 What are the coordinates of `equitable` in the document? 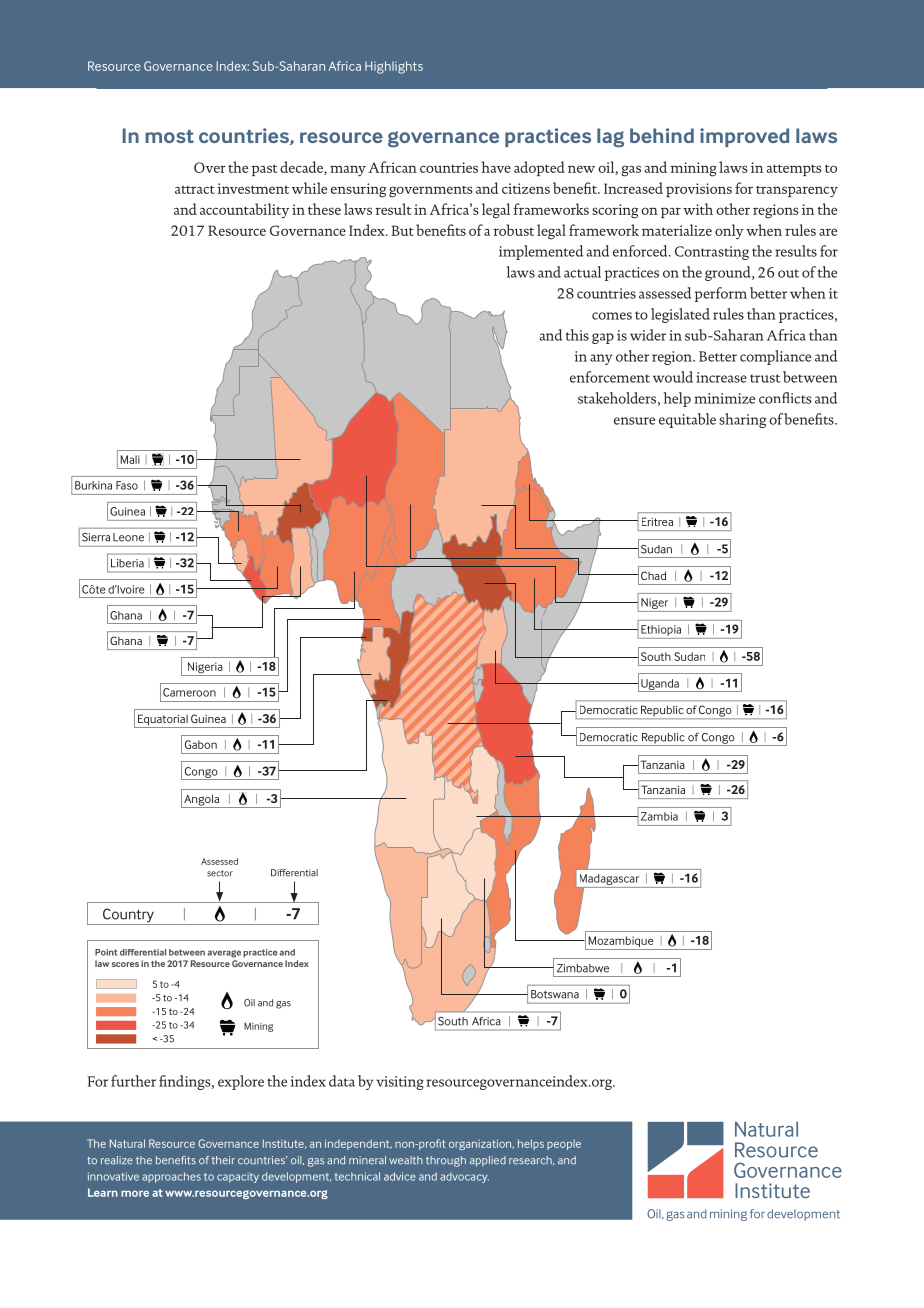 It's located at (687, 420).
